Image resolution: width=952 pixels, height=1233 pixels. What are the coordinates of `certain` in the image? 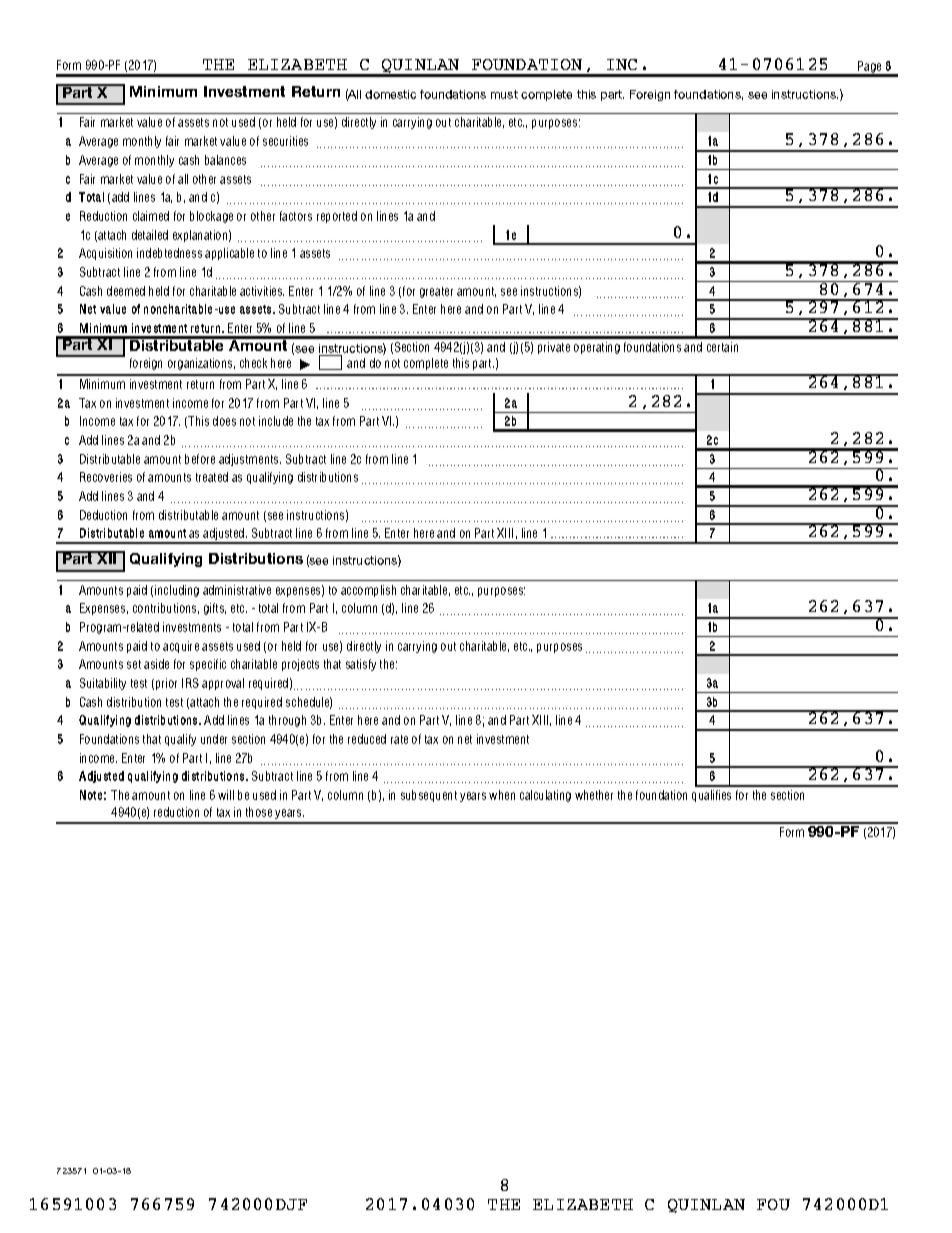 It's located at (722, 347).
